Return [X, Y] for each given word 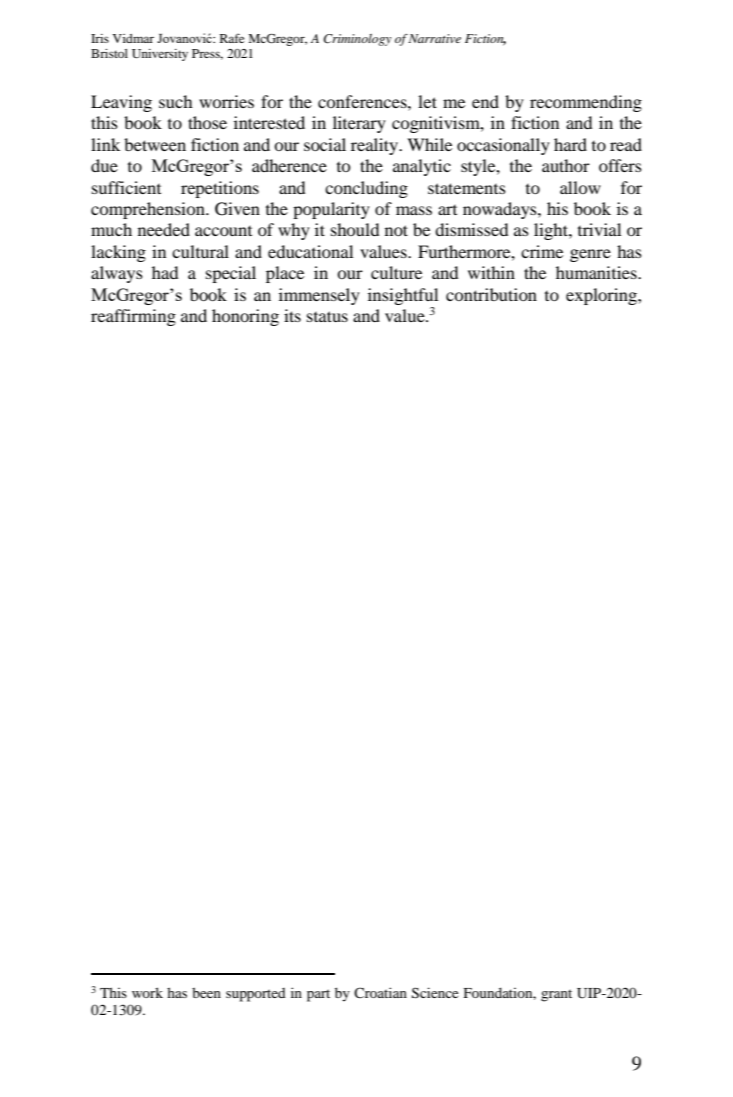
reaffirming [133, 317]
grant [556, 995]
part [318, 995]
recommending [586, 103]
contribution [491, 294]
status [327, 316]
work [147, 992]
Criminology [357, 40]
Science [435, 993]
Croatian [380, 992]
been [206, 992]
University [160, 55]
